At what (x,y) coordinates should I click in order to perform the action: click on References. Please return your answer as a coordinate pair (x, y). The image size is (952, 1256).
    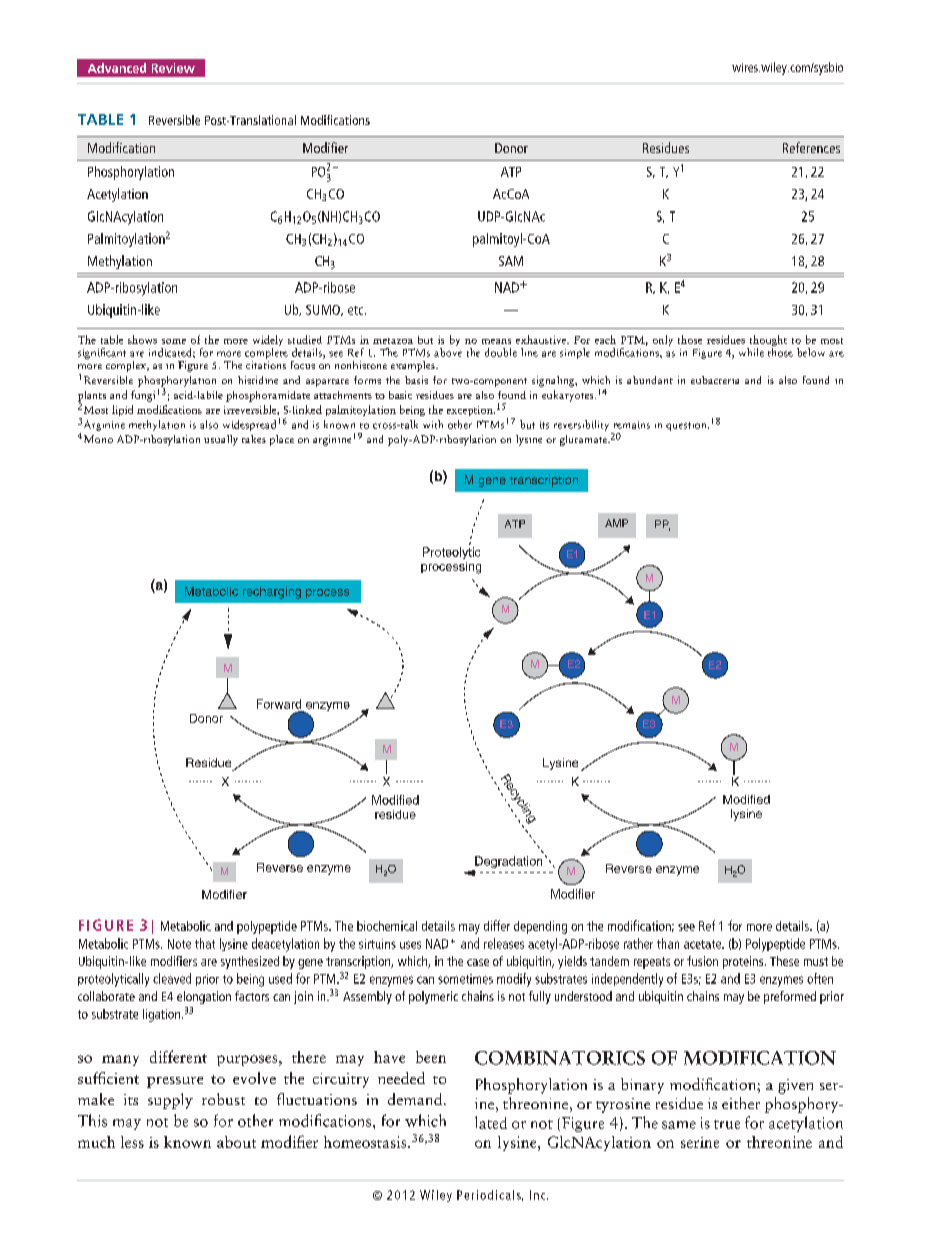
    Looking at the image, I should click on (811, 147).
